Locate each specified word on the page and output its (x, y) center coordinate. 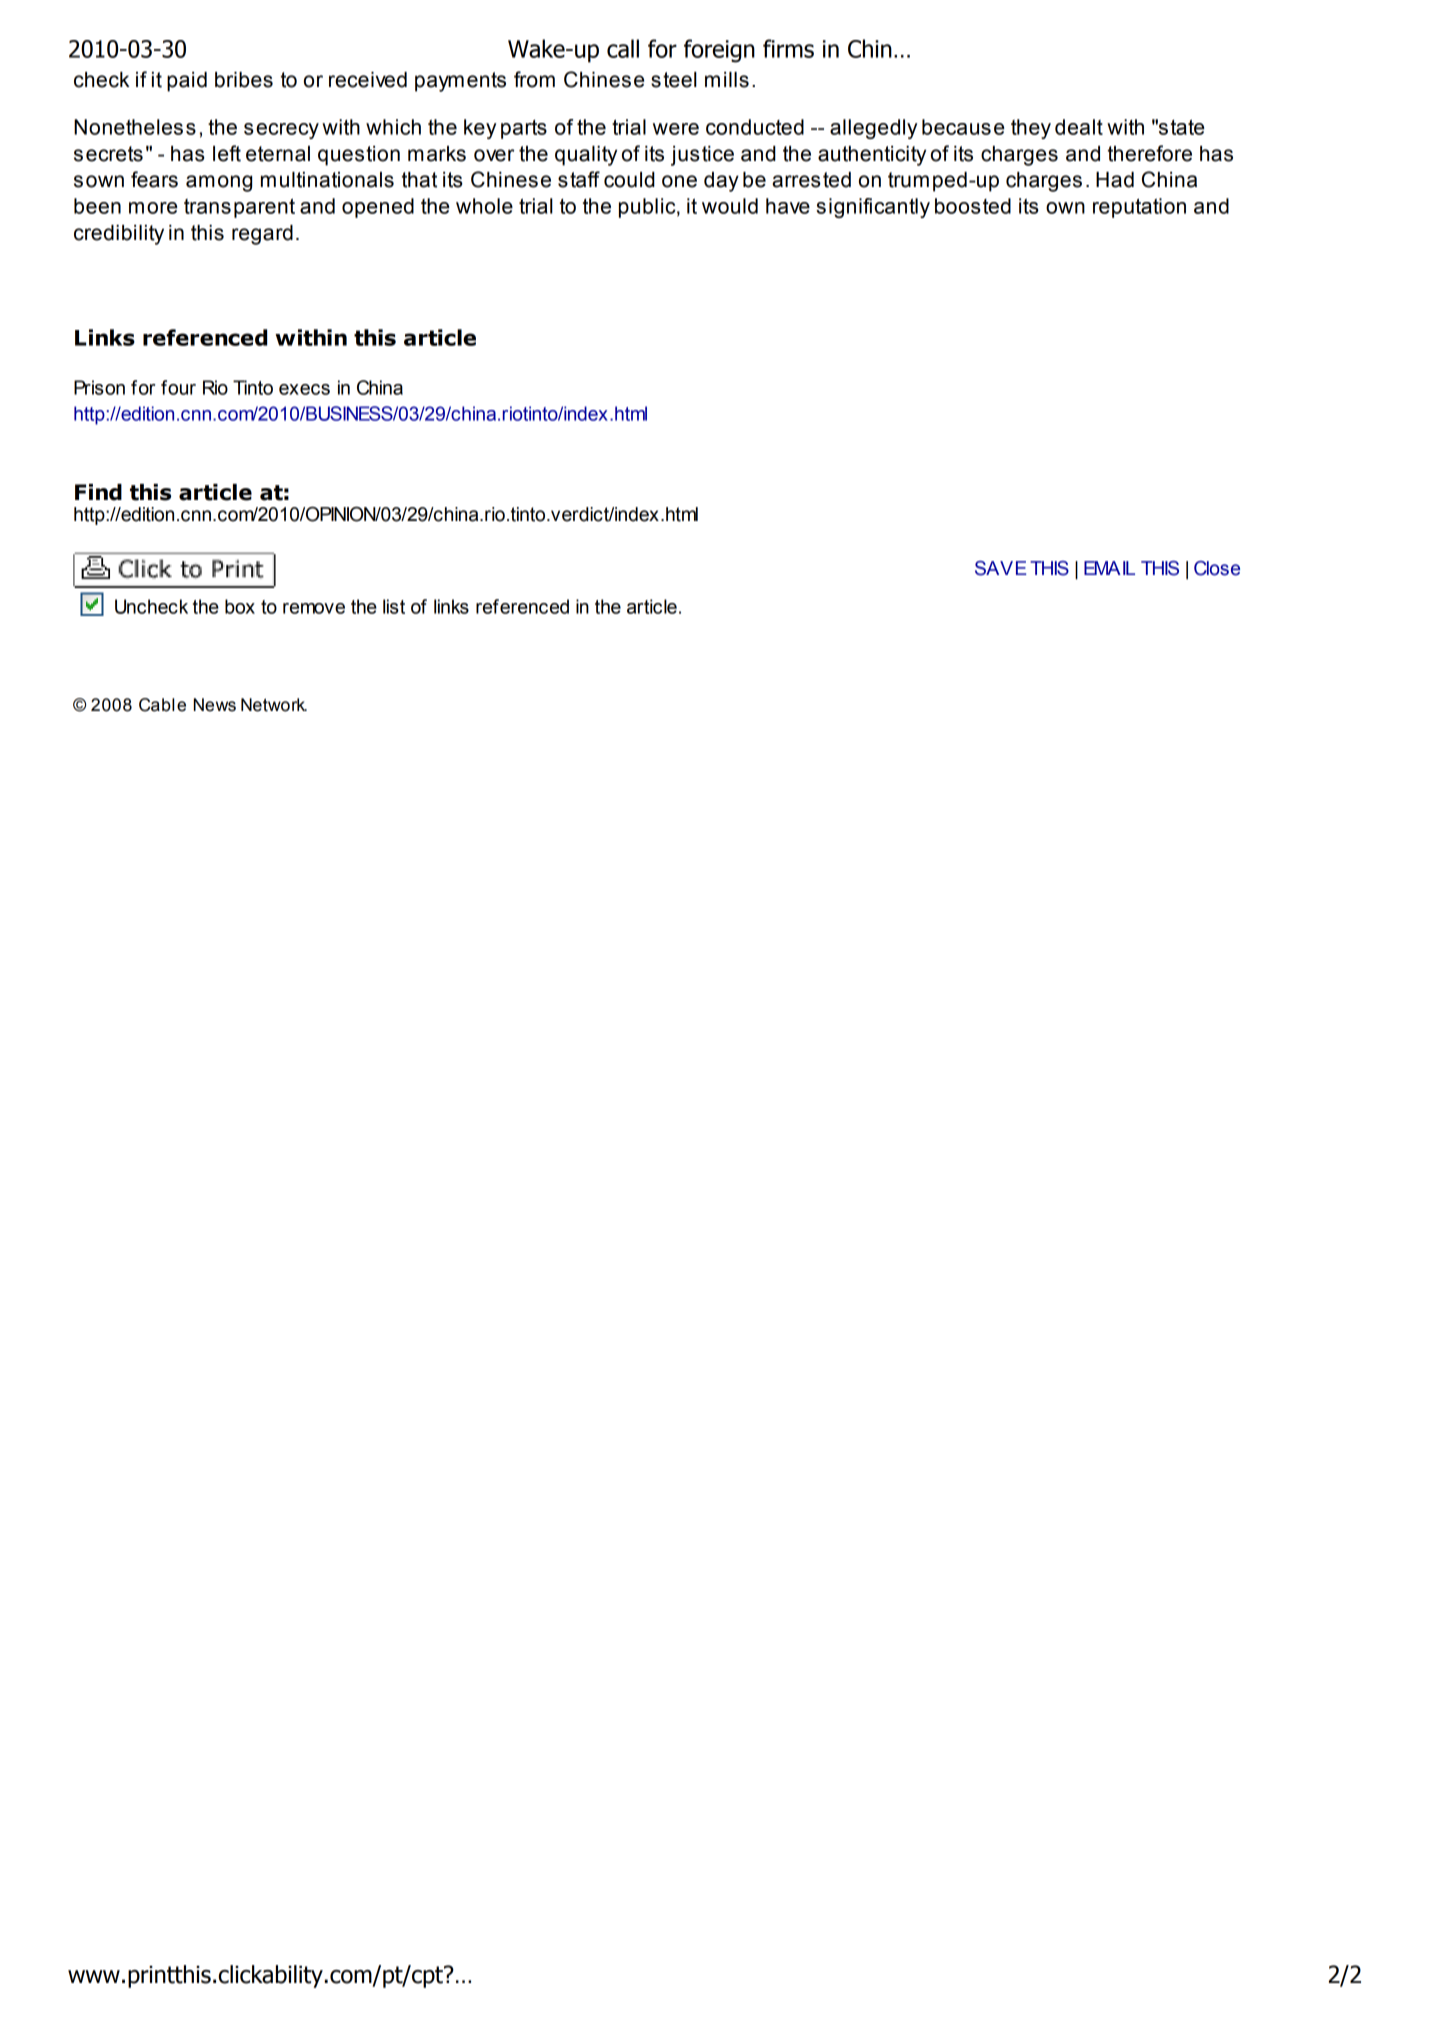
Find (98, 492)
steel (674, 80)
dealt (1079, 127)
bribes (244, 80)
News (215, 705)
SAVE (1000, 568)
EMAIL (1109, 568)
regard (262, 235)
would (730, 206)
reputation (1139, 208)
